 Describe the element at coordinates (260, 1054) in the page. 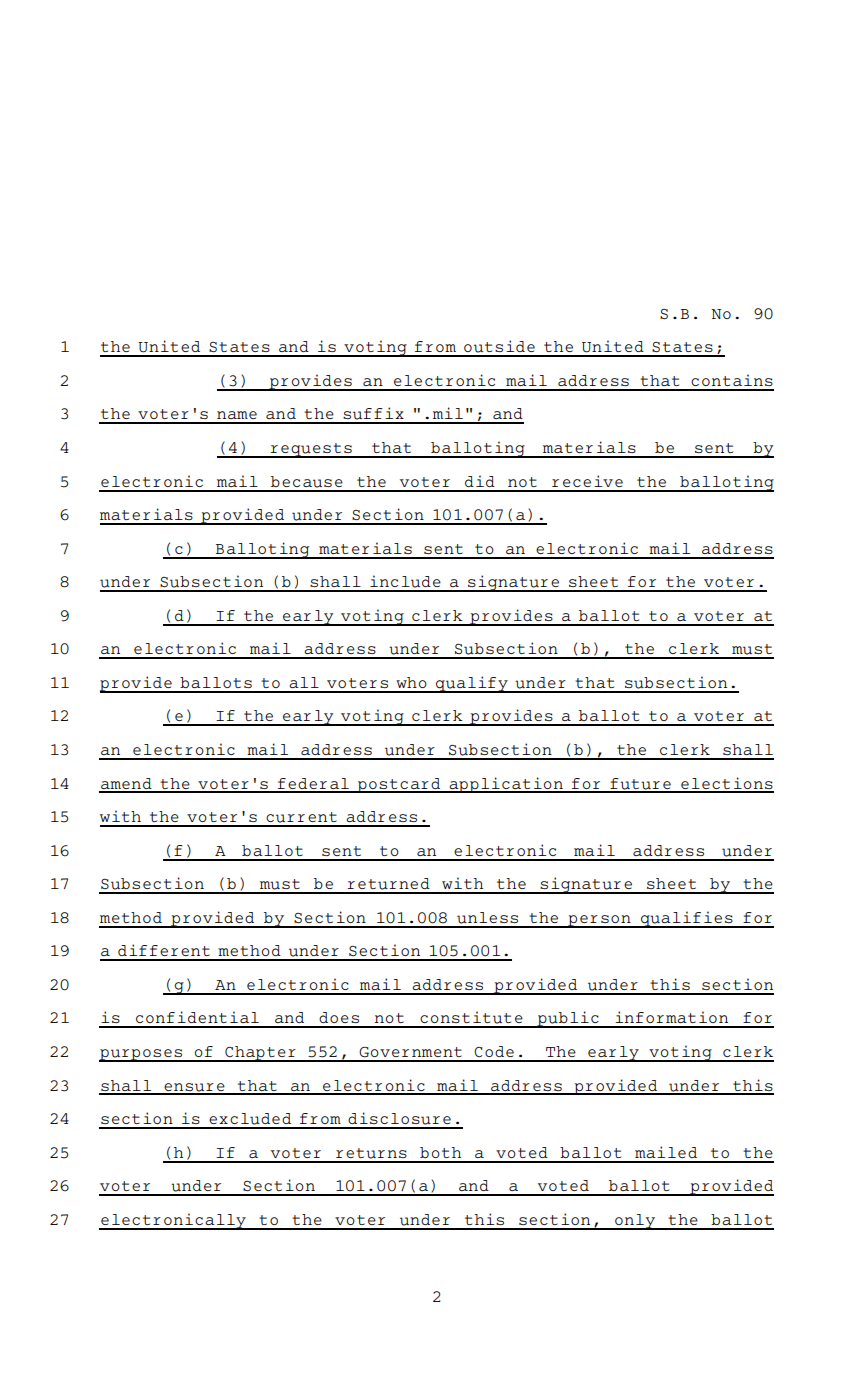

I see `Chapter` at that location.
